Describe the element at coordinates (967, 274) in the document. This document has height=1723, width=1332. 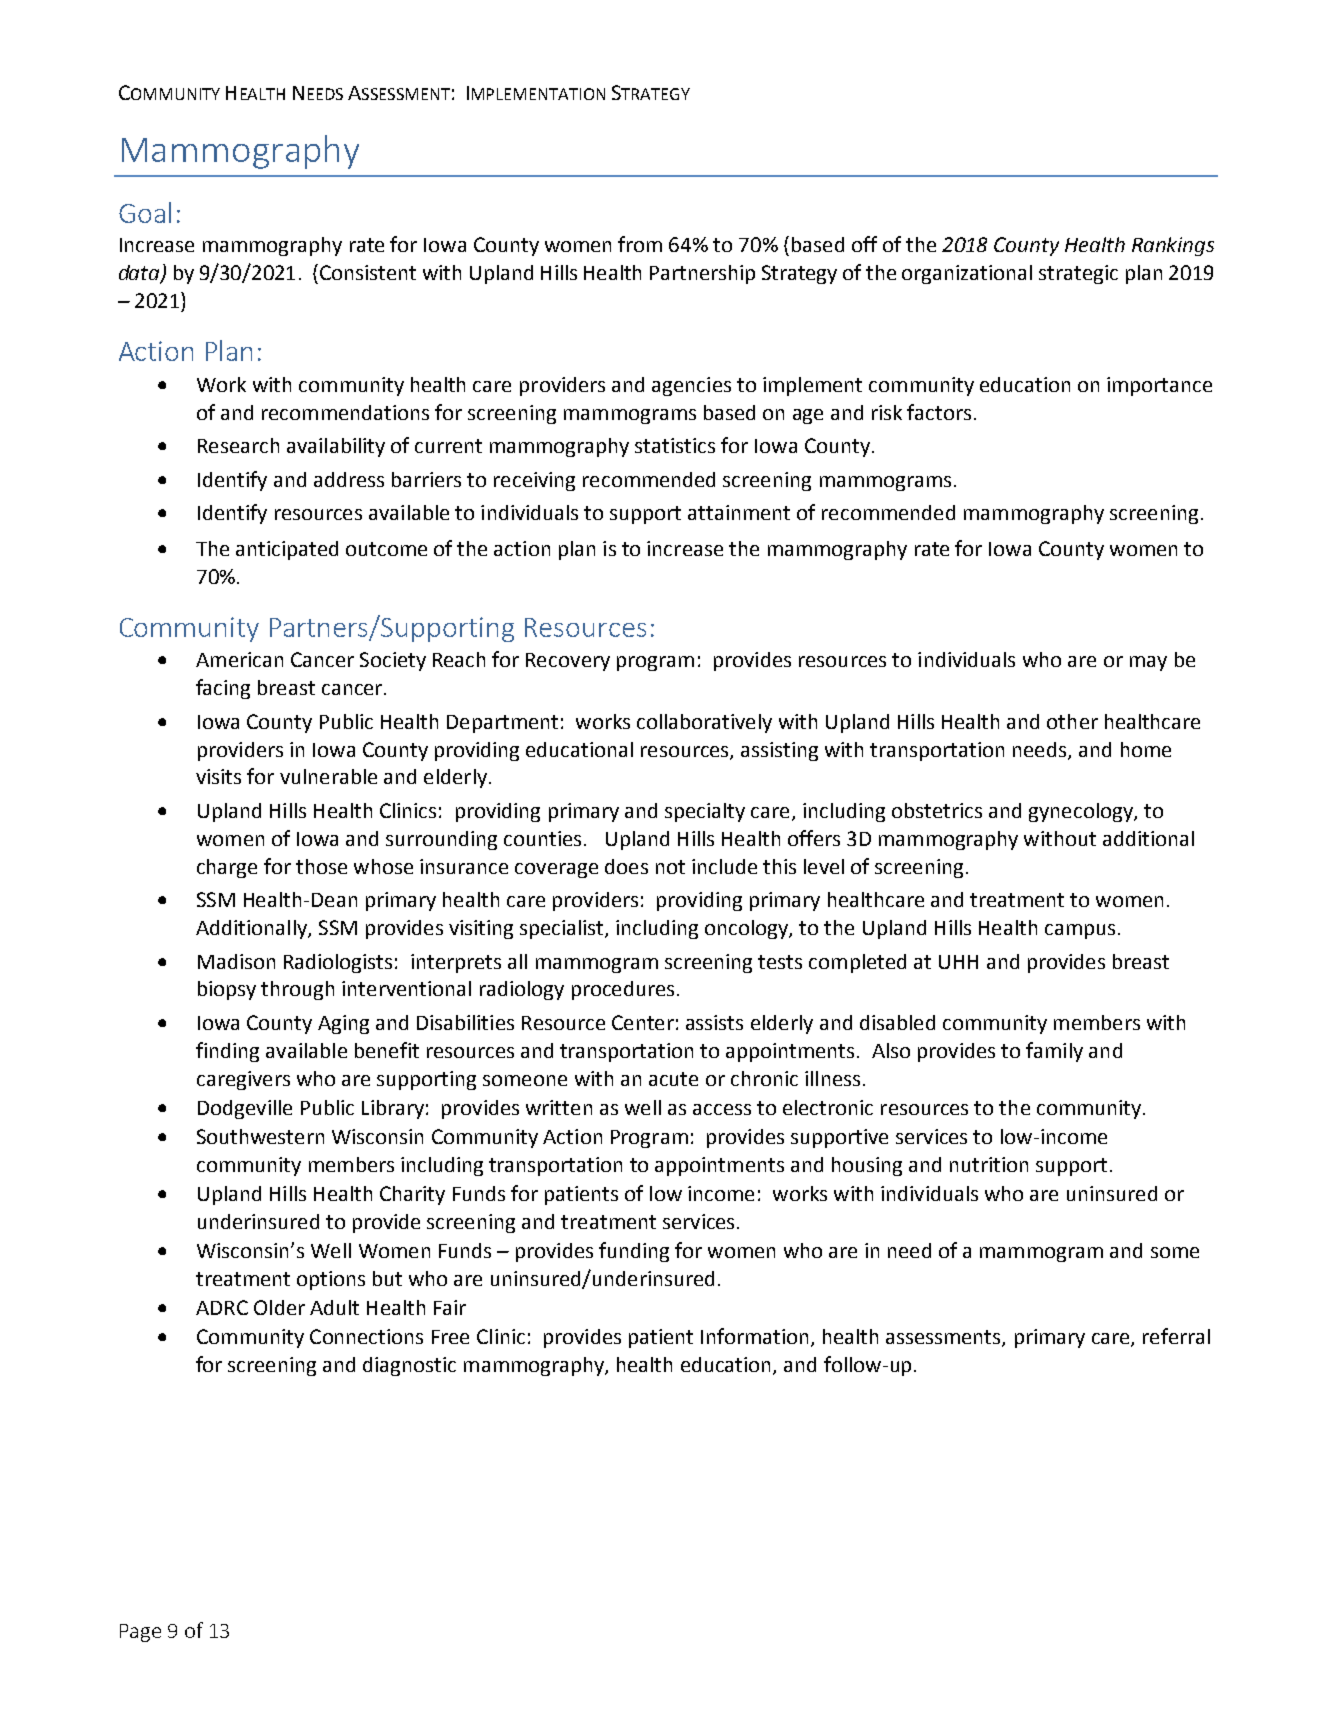
I see `organizational` at that location.
